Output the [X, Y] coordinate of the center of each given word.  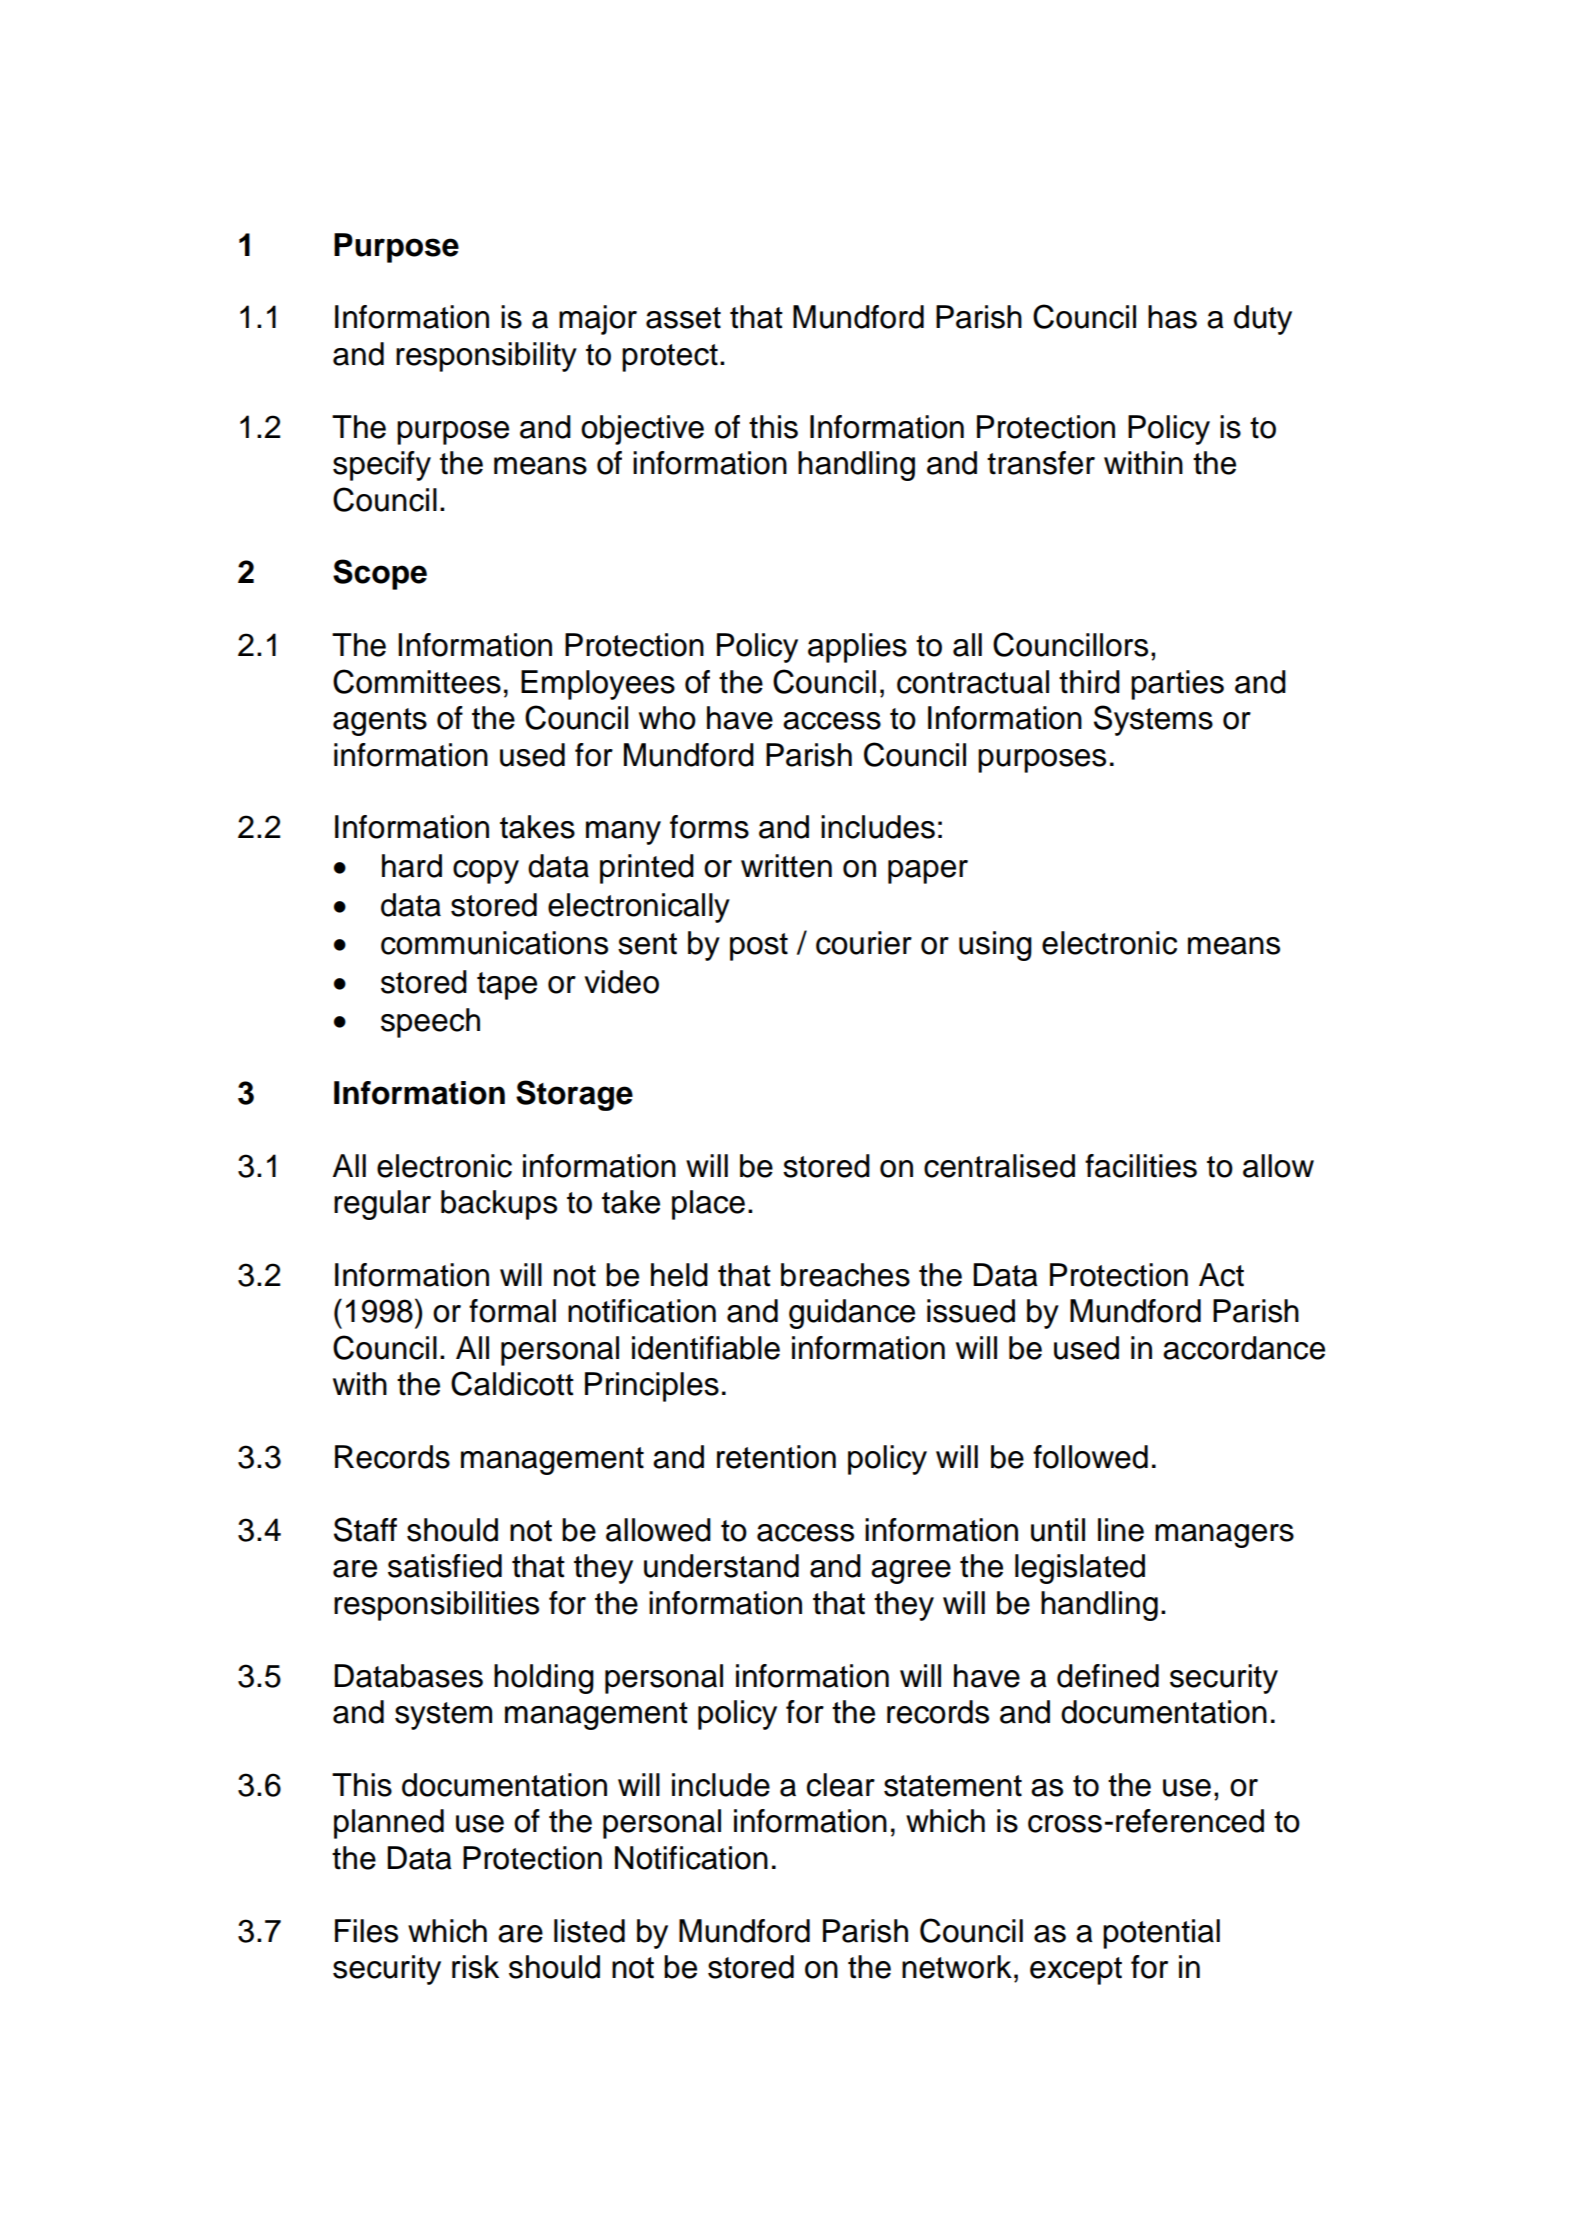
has [1172, 317]
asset [683, 318]
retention [776, 1457]
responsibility [486, 357]
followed [1090, 1457]
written [786, 866]
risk [475, 1967]
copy [486, 872]
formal [512, 1311]
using [995, 946]
